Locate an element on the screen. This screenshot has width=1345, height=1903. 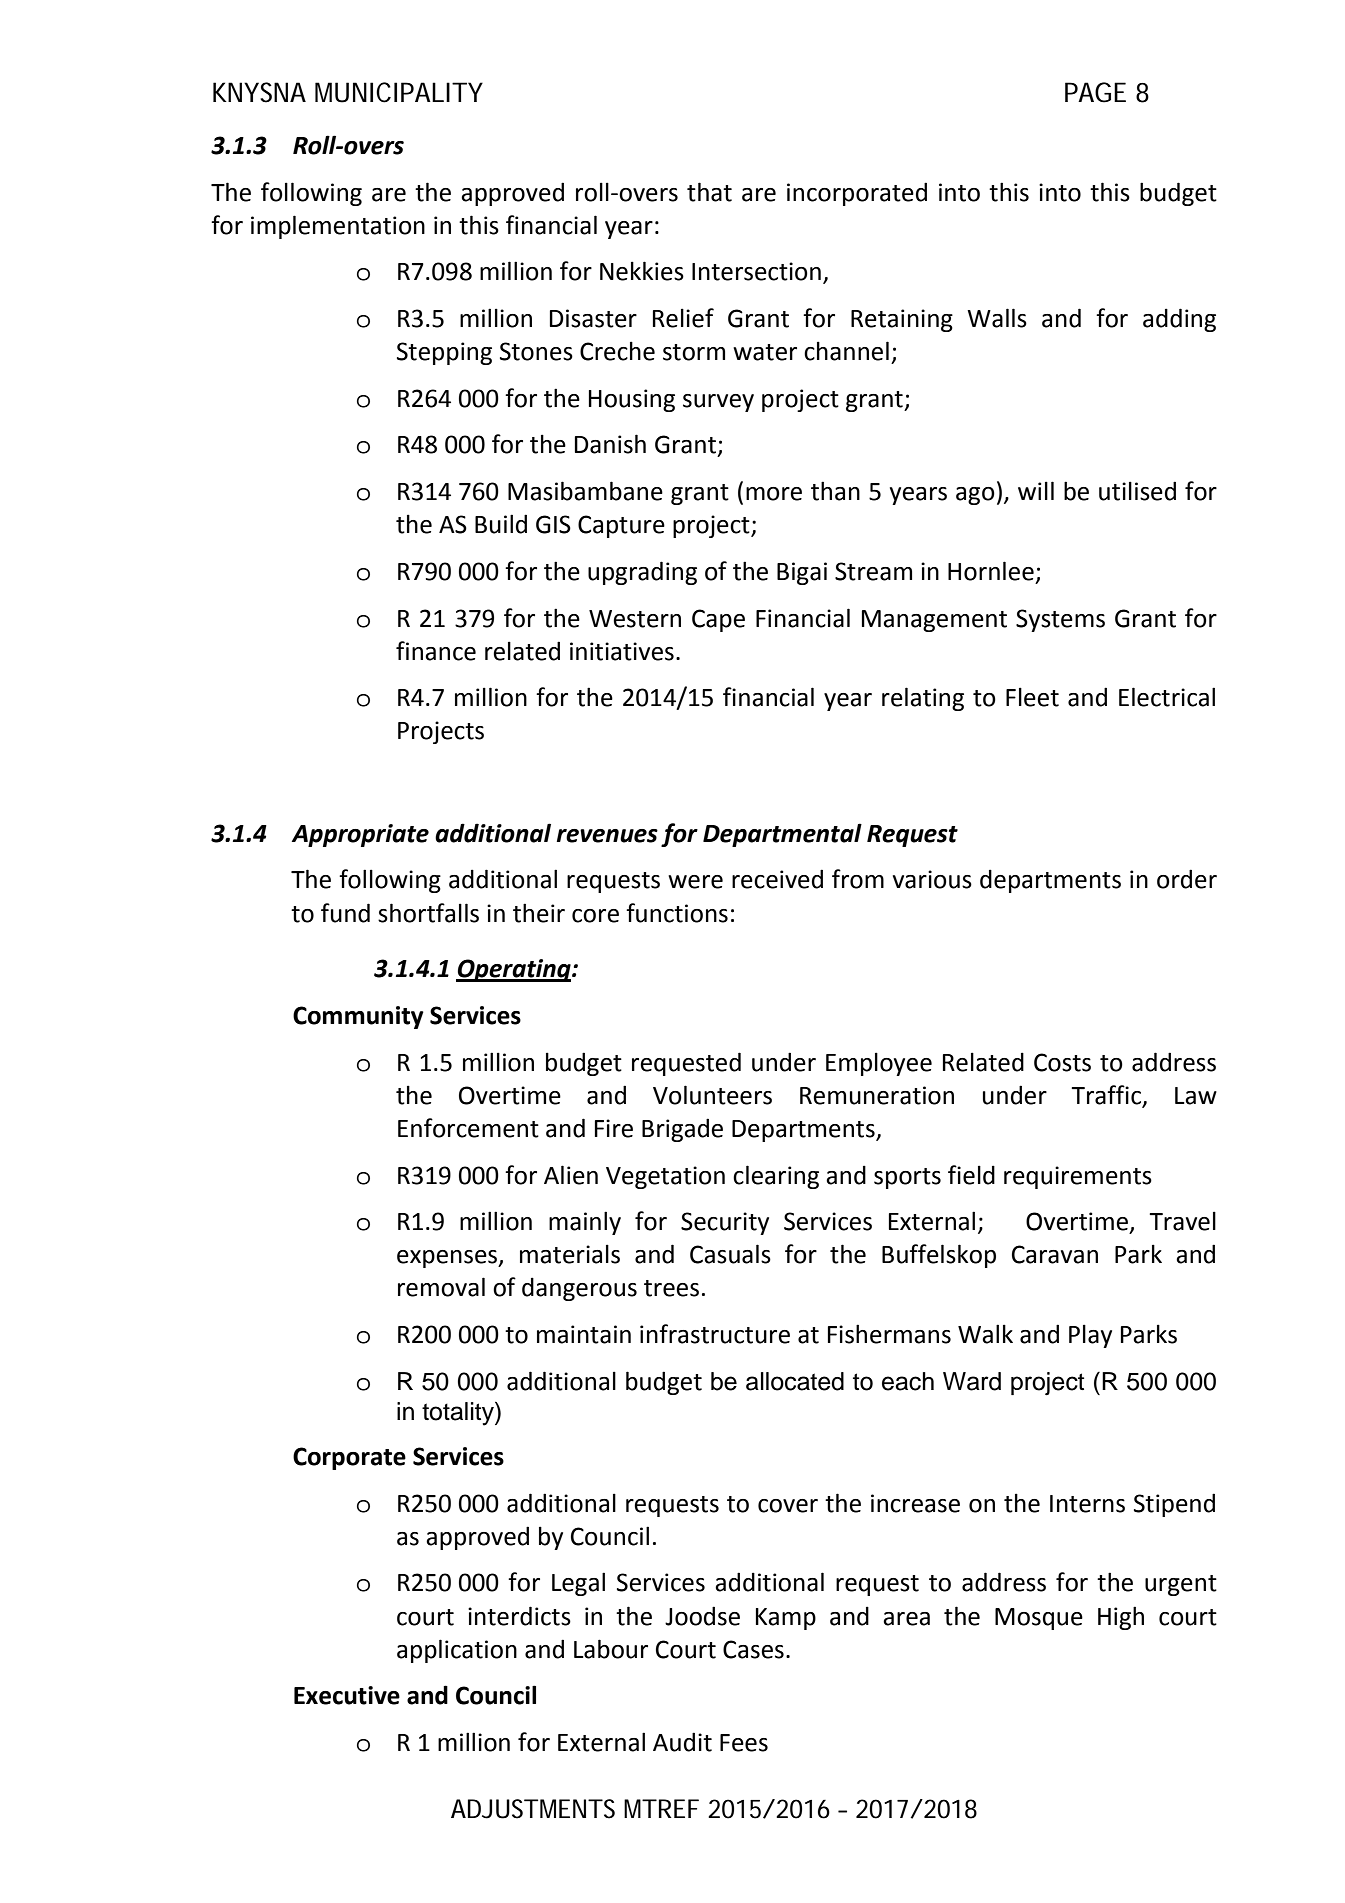
Play is located at coordinates (1090, 1336).
